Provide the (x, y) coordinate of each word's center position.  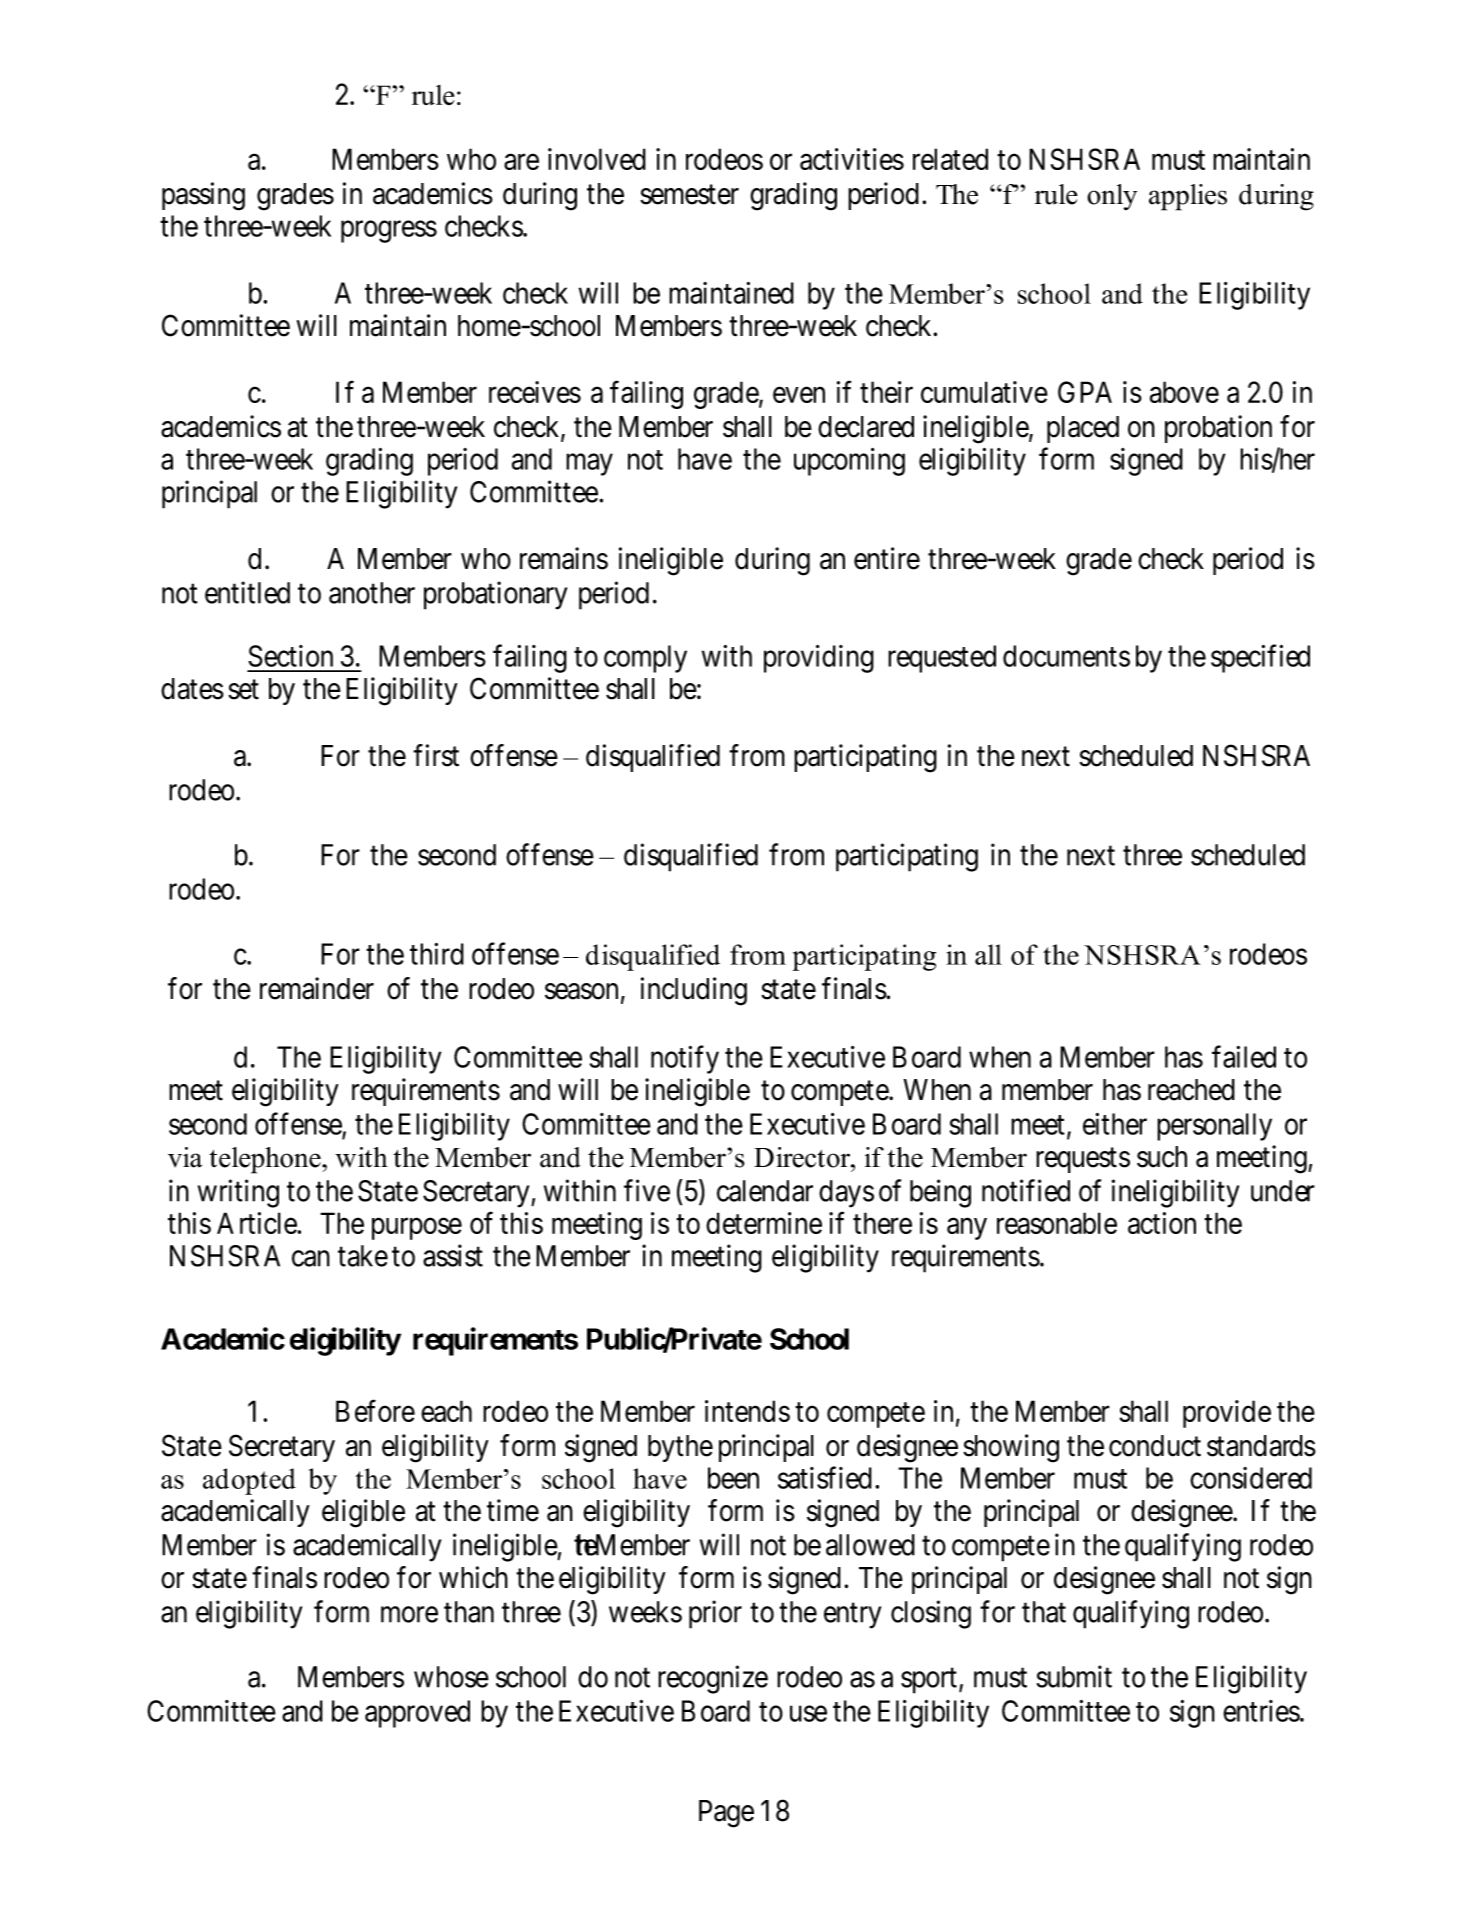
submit (1074, 1676)
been (733, 1478)
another (372, 593)
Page (726, 1814)
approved (417, 1714)
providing (819, 659)
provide (1227, 1414)
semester (689, 195)
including (694, 991)
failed (1244, 1057)
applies (1188, 197)
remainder (317, 988)
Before (375, 1411)
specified (1260, 658)
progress (389, 232)
